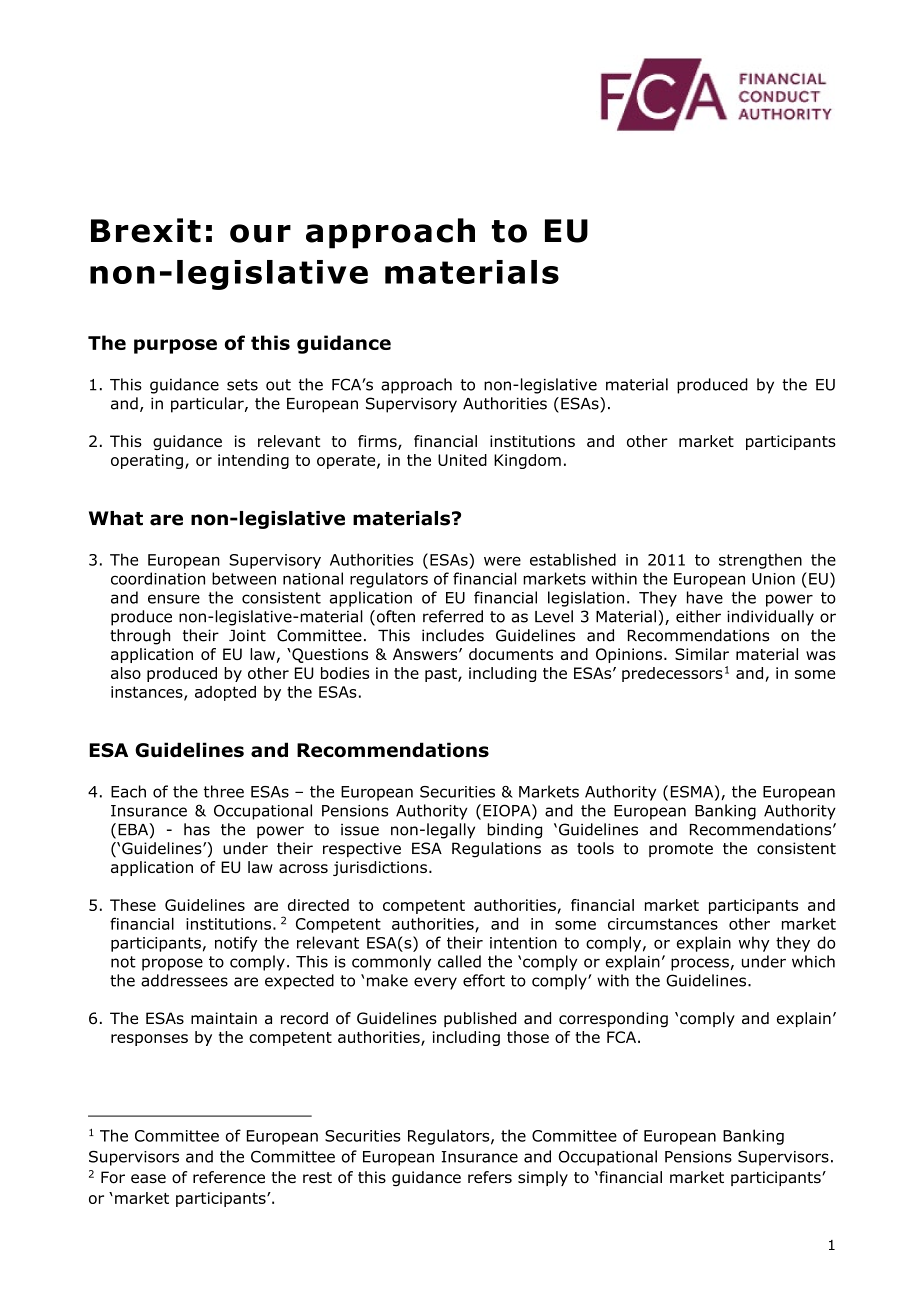 The image size is (924, 1308). Describe the element at coordinates (459, 961) in the screenshot. I see `called` at that location.
